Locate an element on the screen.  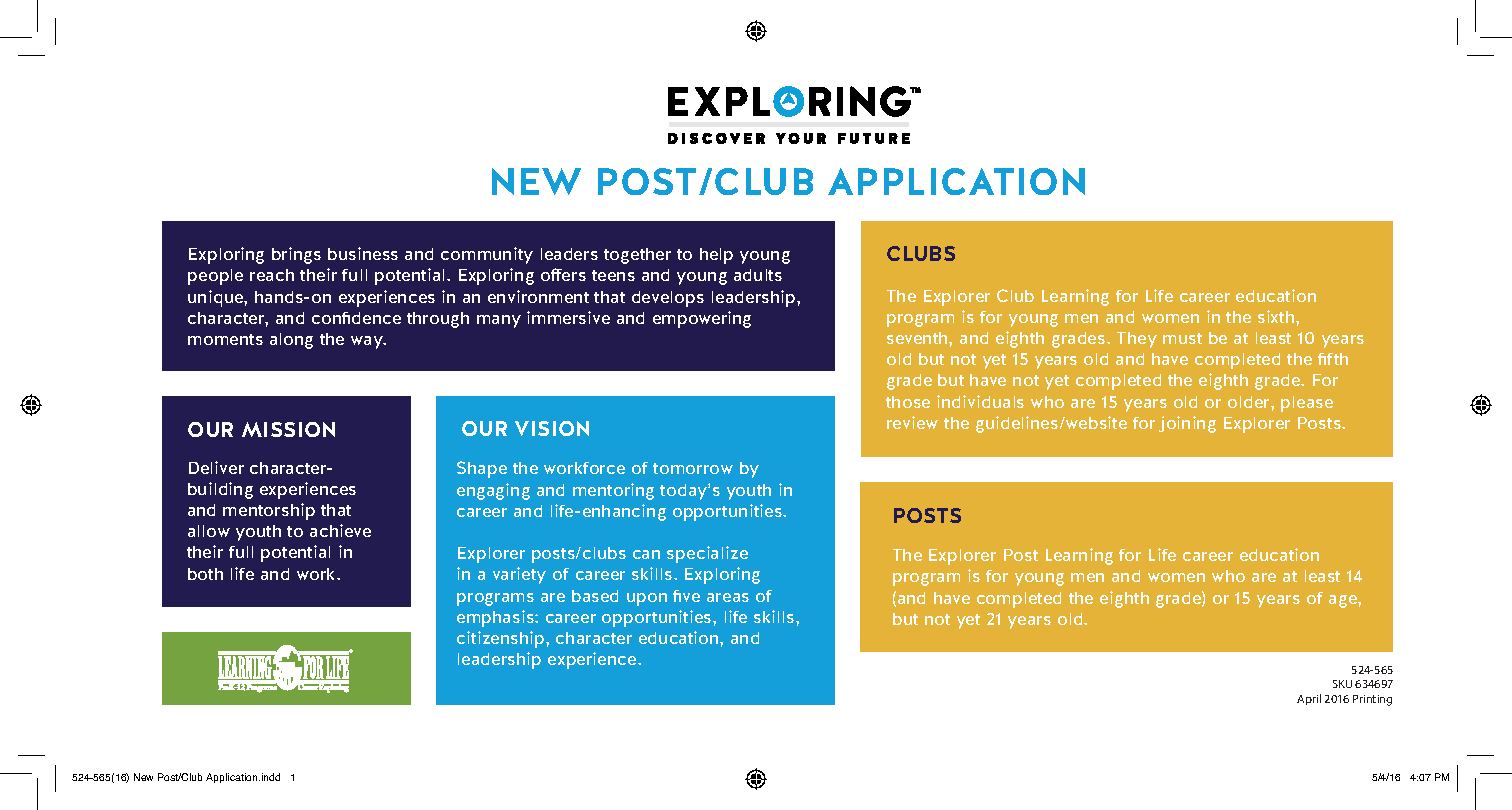
specialize is located at coordinates (707, 554).
